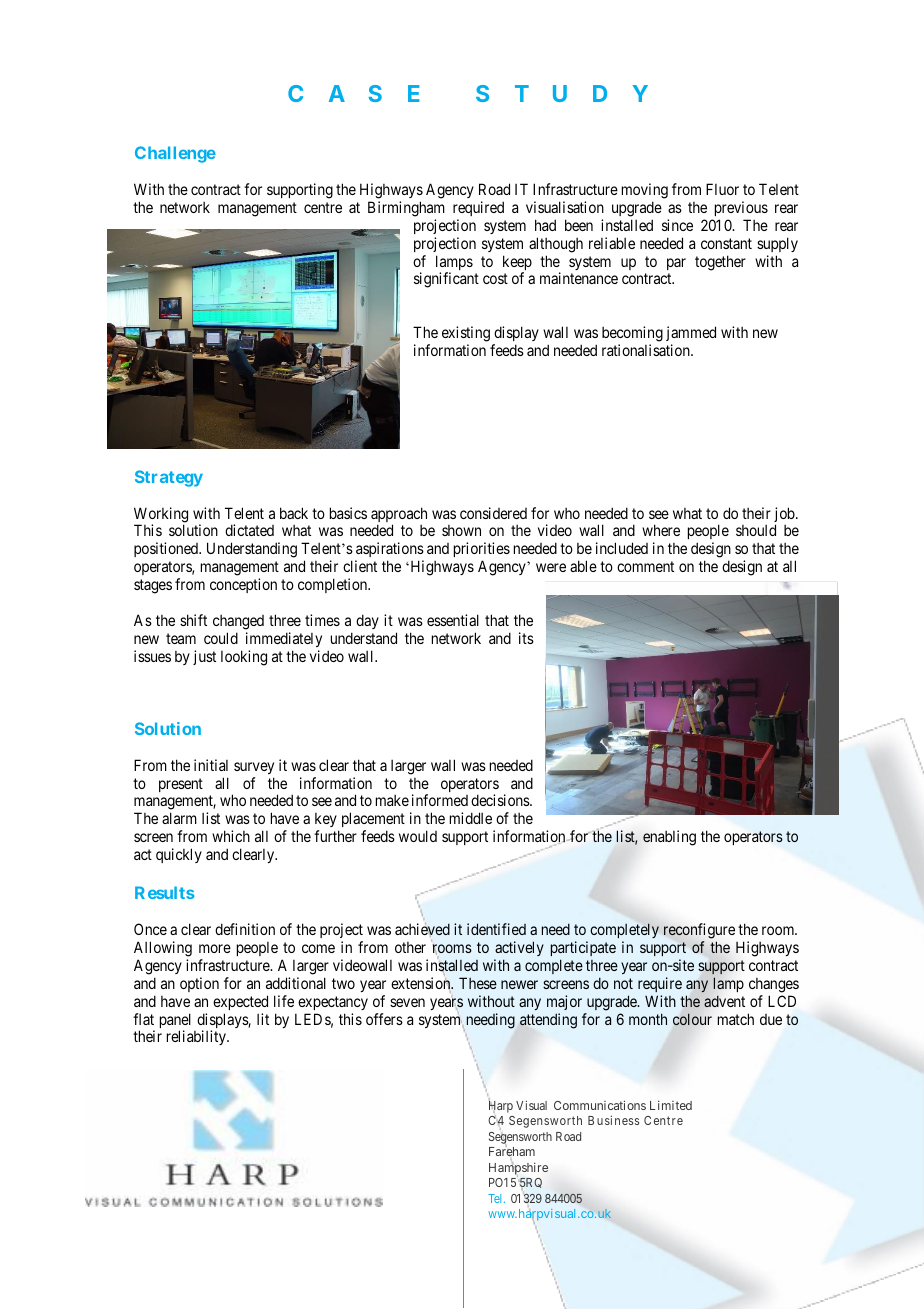  Describe the element at coordinates (175, 154) in the page. I see `Challenge` at that location.
